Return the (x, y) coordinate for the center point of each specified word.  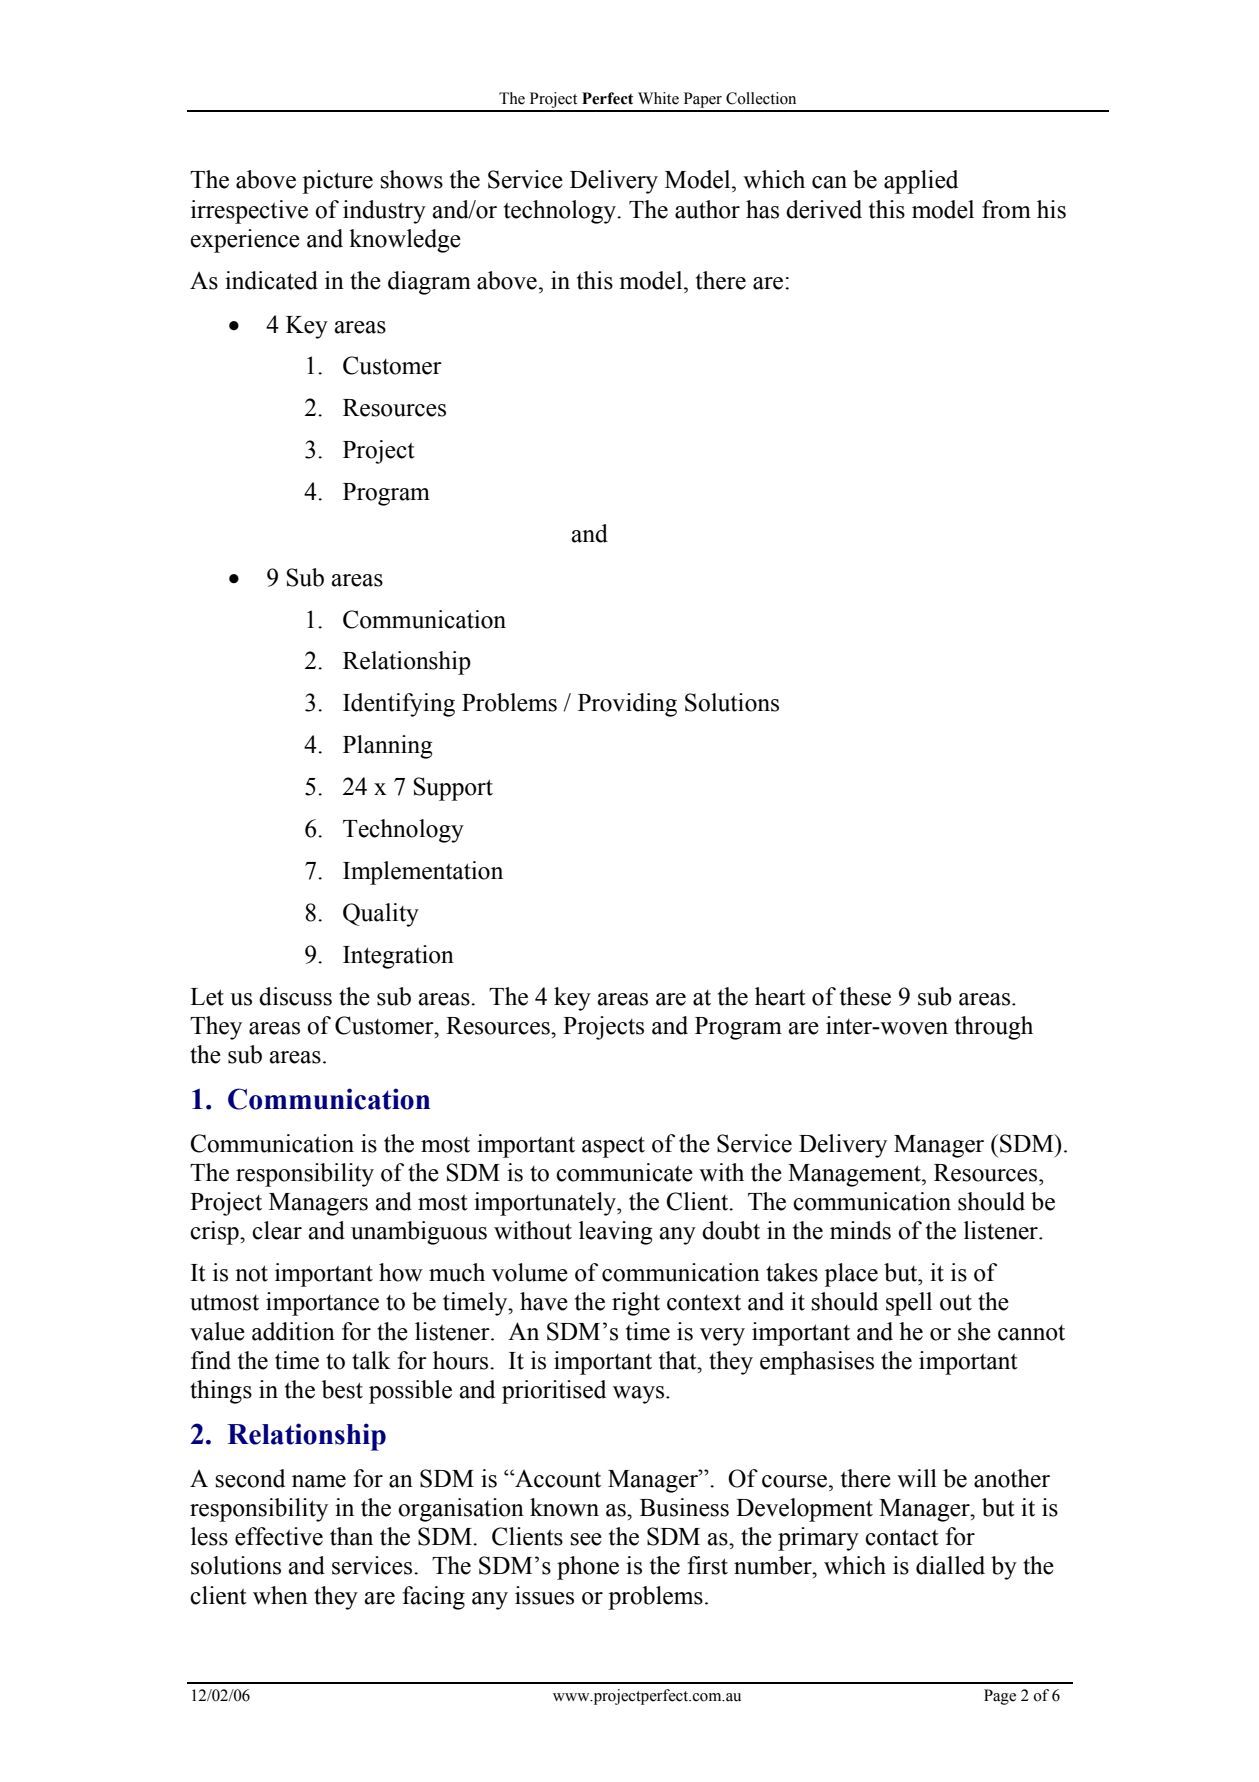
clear (277, 1230)
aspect (613, 1147)
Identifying (399, 705)
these (865, 996)
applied (921, 182)
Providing (627, 705)
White (658, 98)
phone (588, 1568)
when (280, 1595)
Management (855, 1175)
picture (337, 182)
